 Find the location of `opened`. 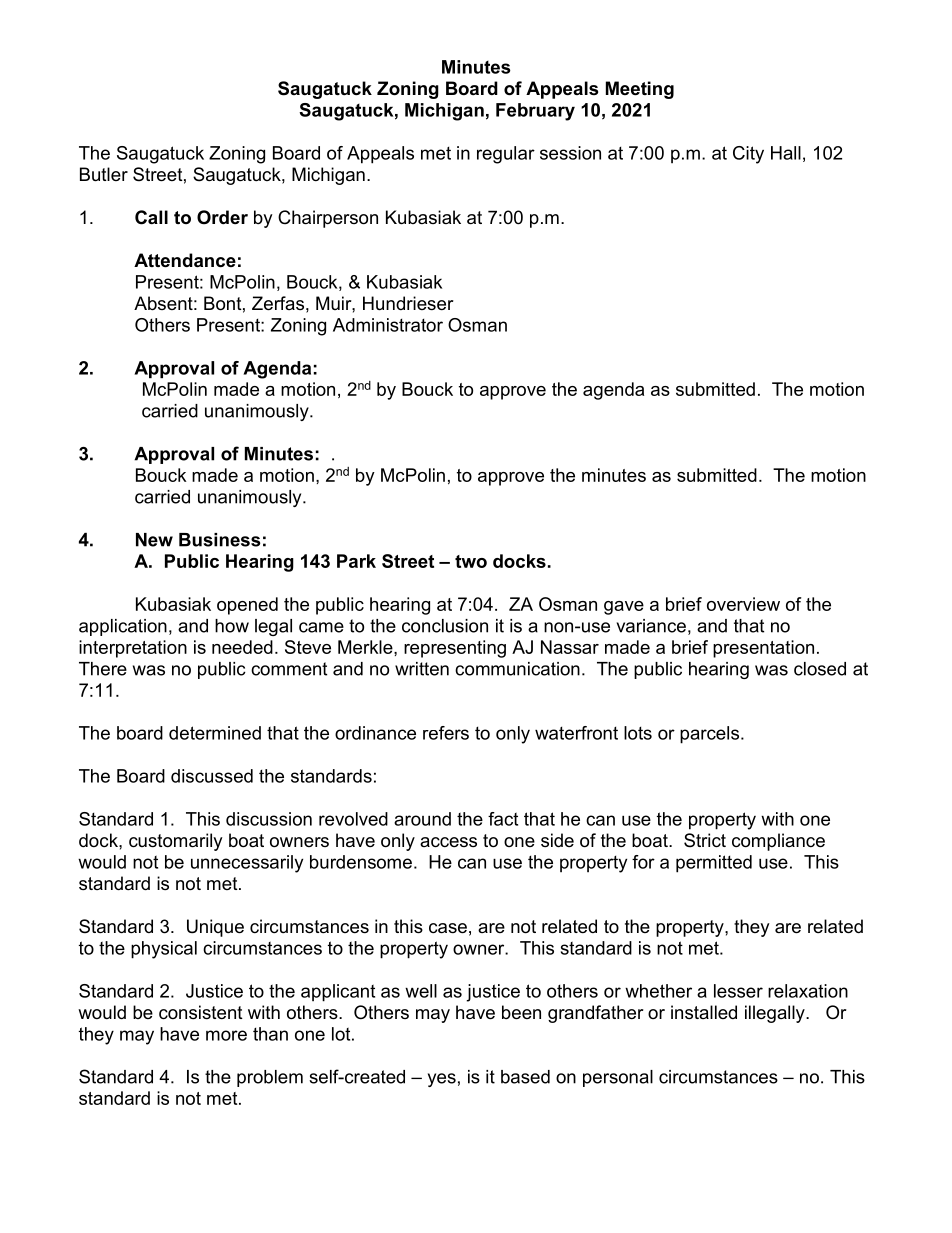

opened is located at coordinates (247, 606).
